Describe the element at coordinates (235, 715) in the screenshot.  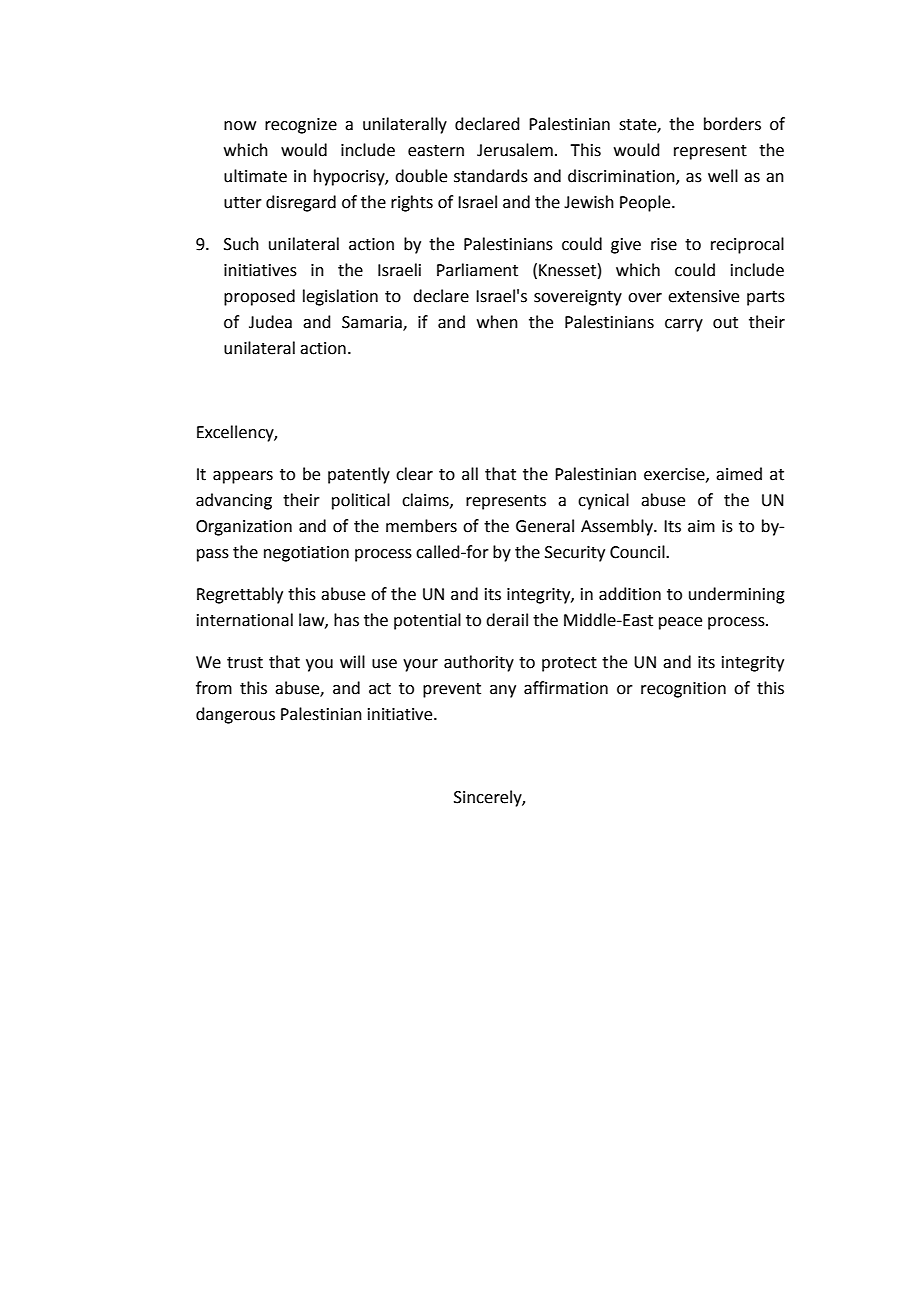
I see `dangerous` at that location.
